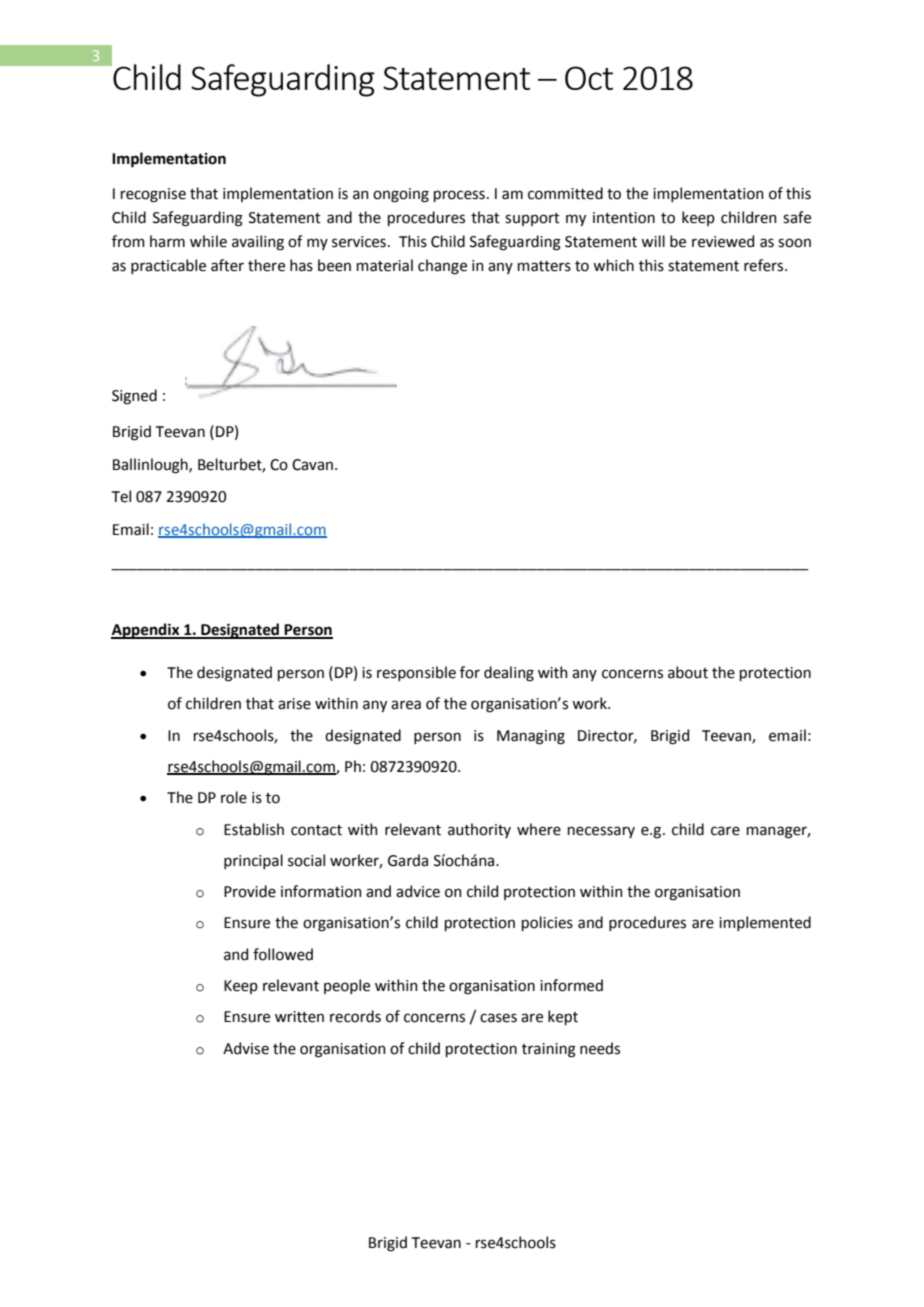 This image has height=1307, width=924. Describe the element at coordinates (146, 631) in the image. I see `Appendix` at that location.
